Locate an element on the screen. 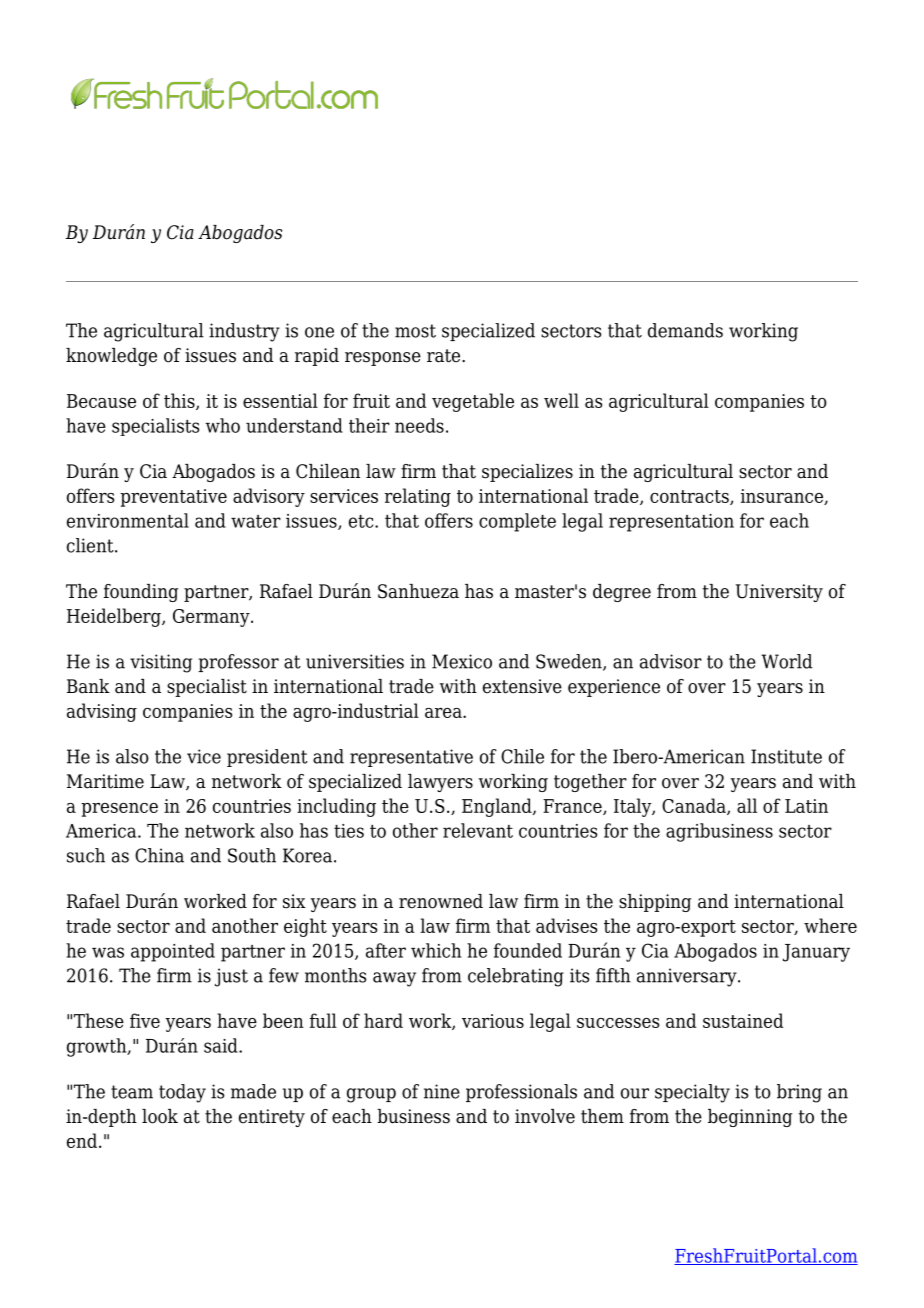 Image resolution: width=924 pixels, height=1308 pixels. environmental is located at coordinates (128, 520).
